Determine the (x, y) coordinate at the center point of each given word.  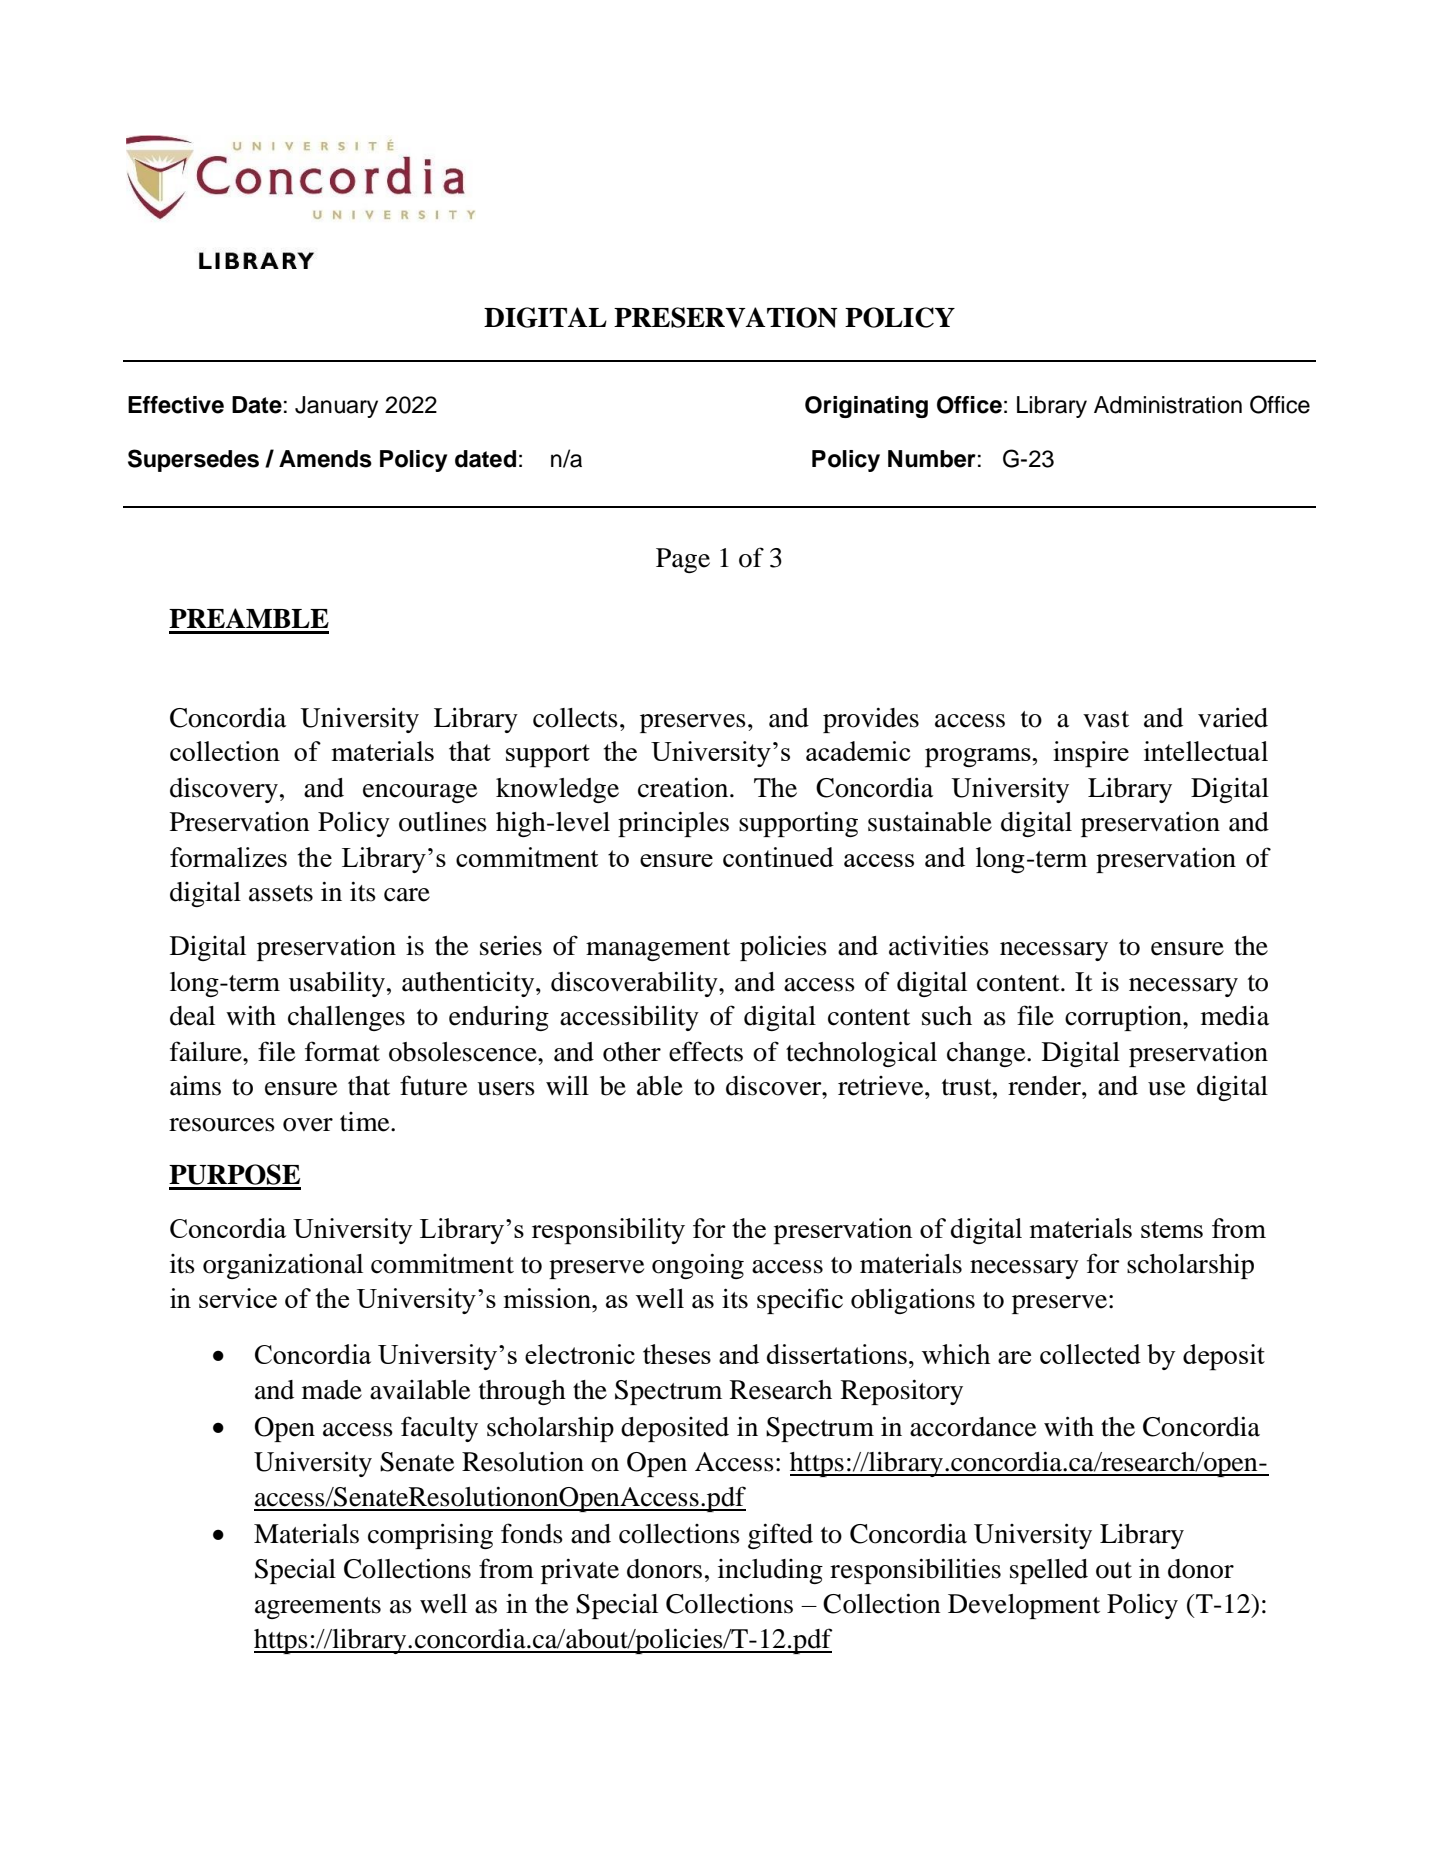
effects (706, 1051)
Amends (325, 459)
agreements (318, 1608)
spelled (1049, 1571)
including (770, 1571)
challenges (346, 1018)
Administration (1168, 405)
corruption (1124, 1018)
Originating (866, 407)
